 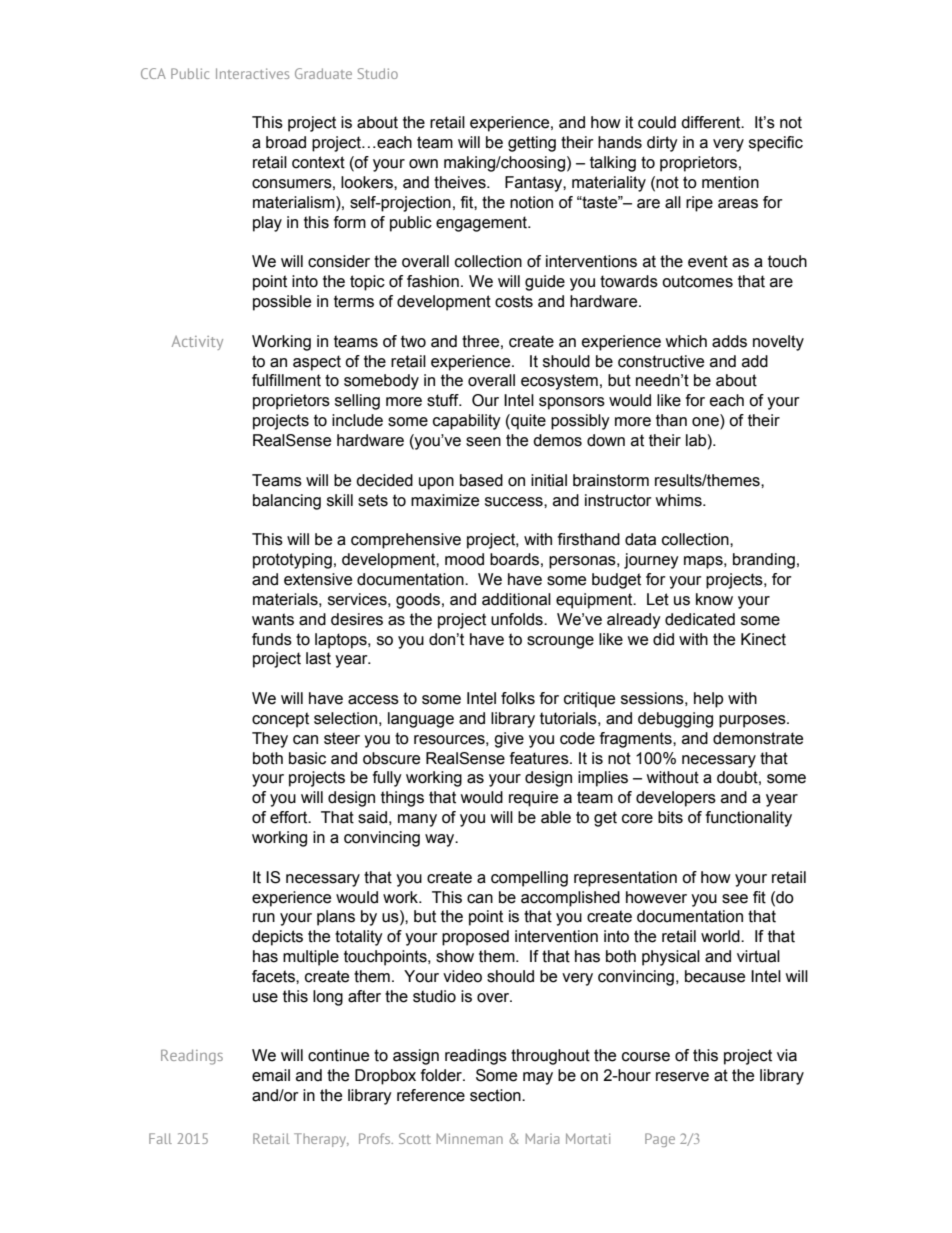 I want to click on effort, so click(x=290, y=817).
